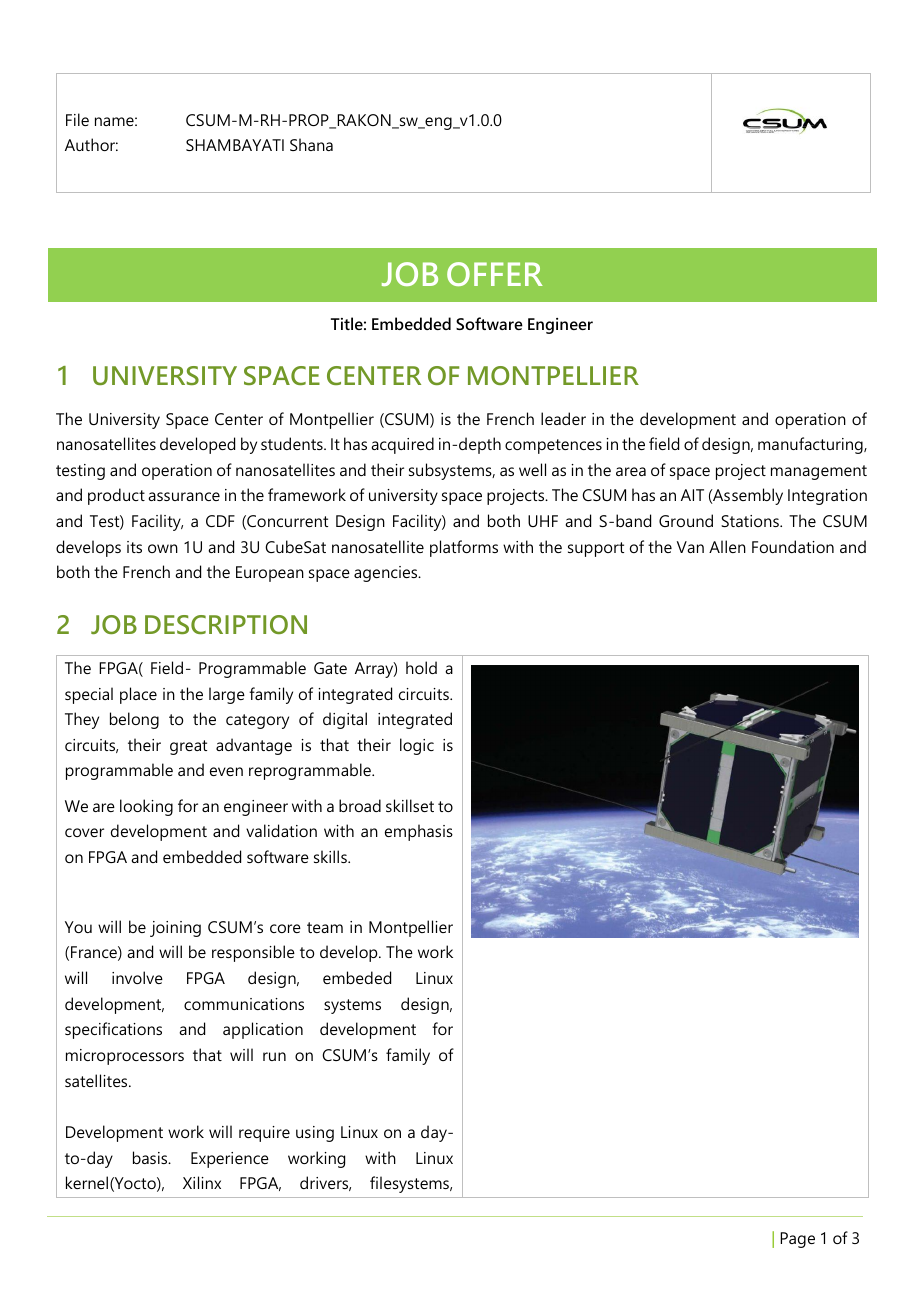 Image resolution: width=924 pixels, height=1308 pixels. What do you see at coordinates (202, 1182) in the page?
I see `Xilinx` at bounding box center [202, 1182].
